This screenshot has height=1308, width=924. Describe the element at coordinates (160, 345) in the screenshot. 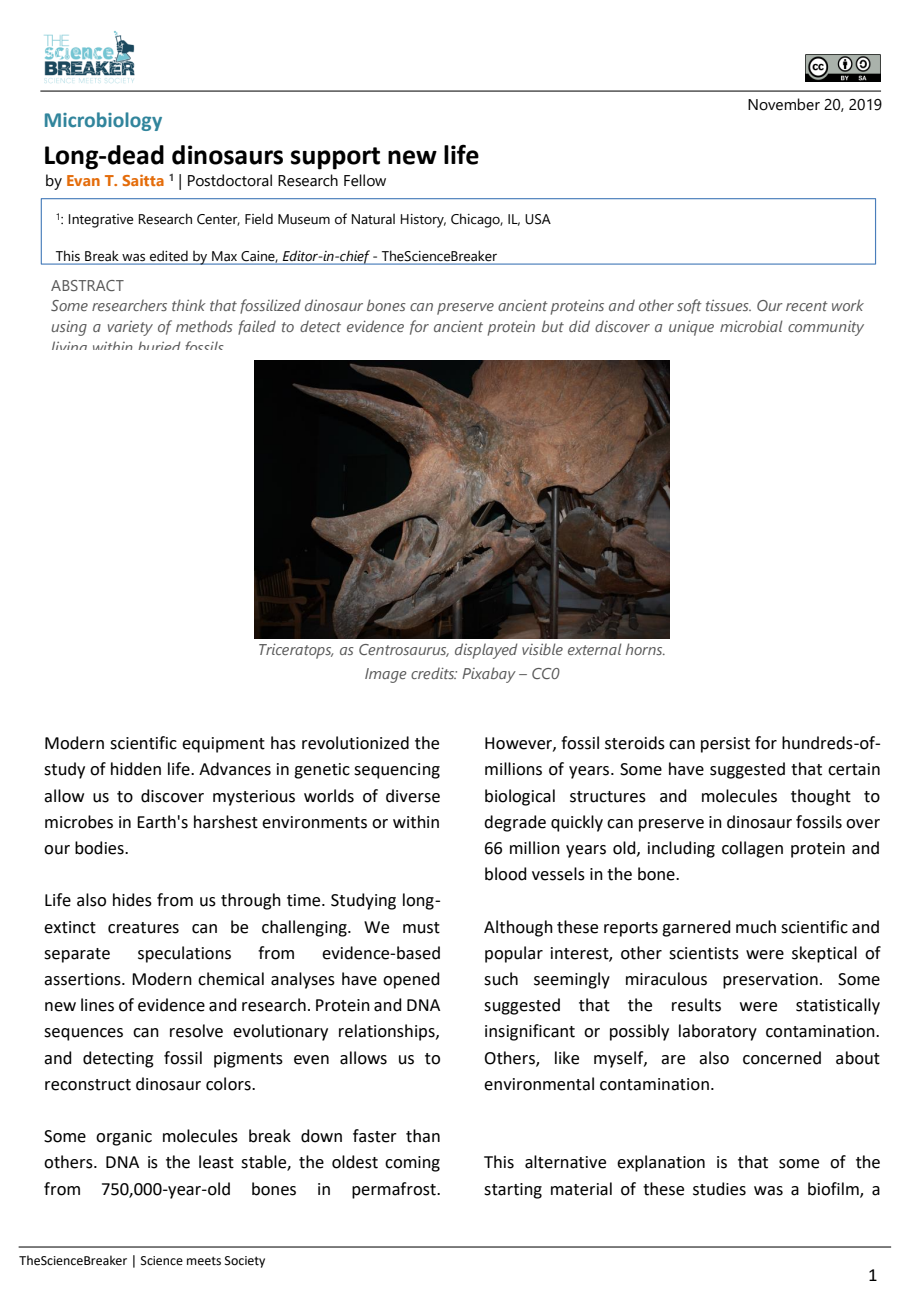

I see `buried` at that location.
